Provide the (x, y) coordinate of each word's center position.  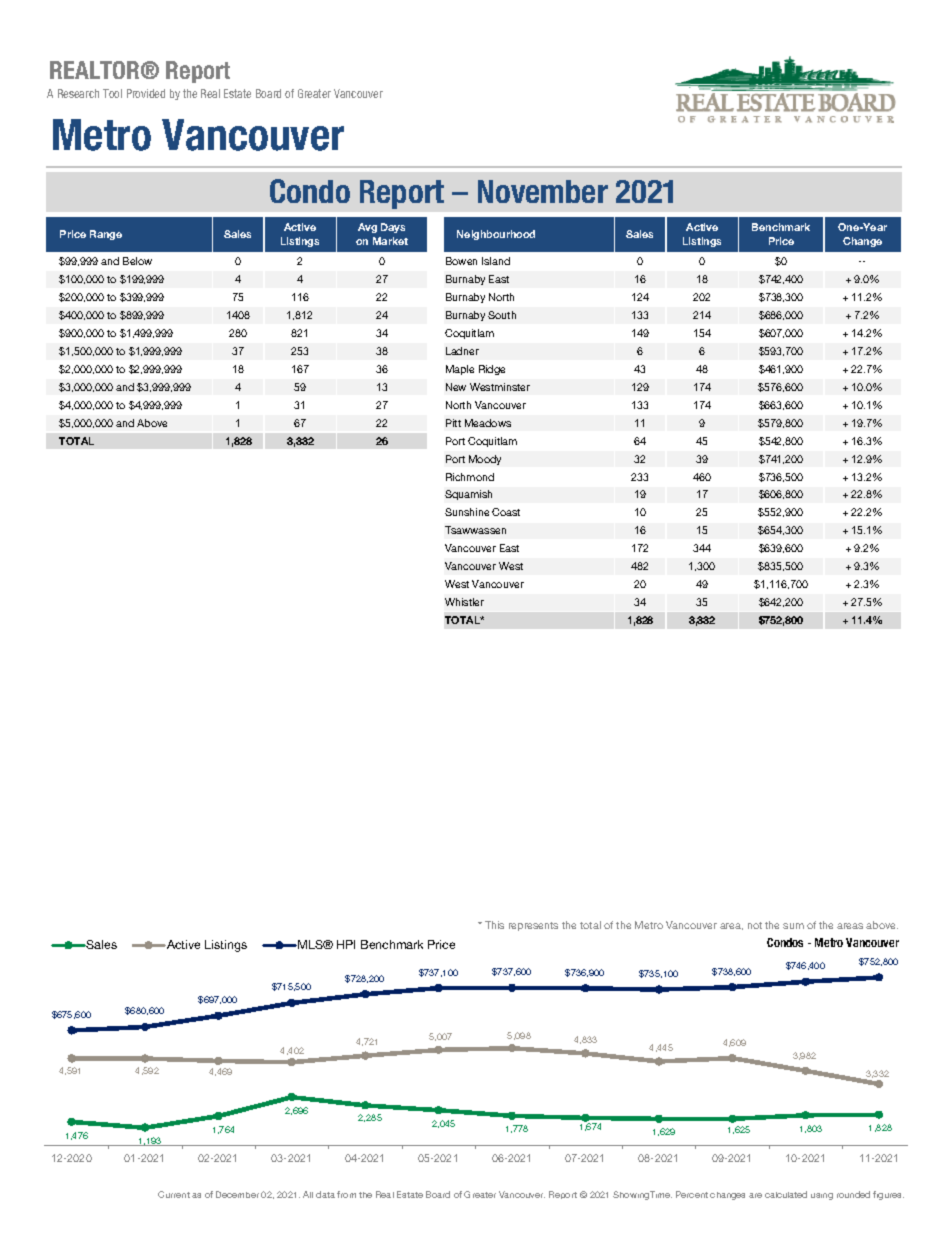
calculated (786, 1194)
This (494, 925)
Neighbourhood (496, 235)
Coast (506, 512)
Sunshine (467, 512)
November (543, 191)
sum (793, 926)
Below (137, 261)
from (346, 1194)
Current (174, 1194)
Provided (146, 93)
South (502, 315)
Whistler (464, 602)
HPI (346, 944)
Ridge (492, 370)
